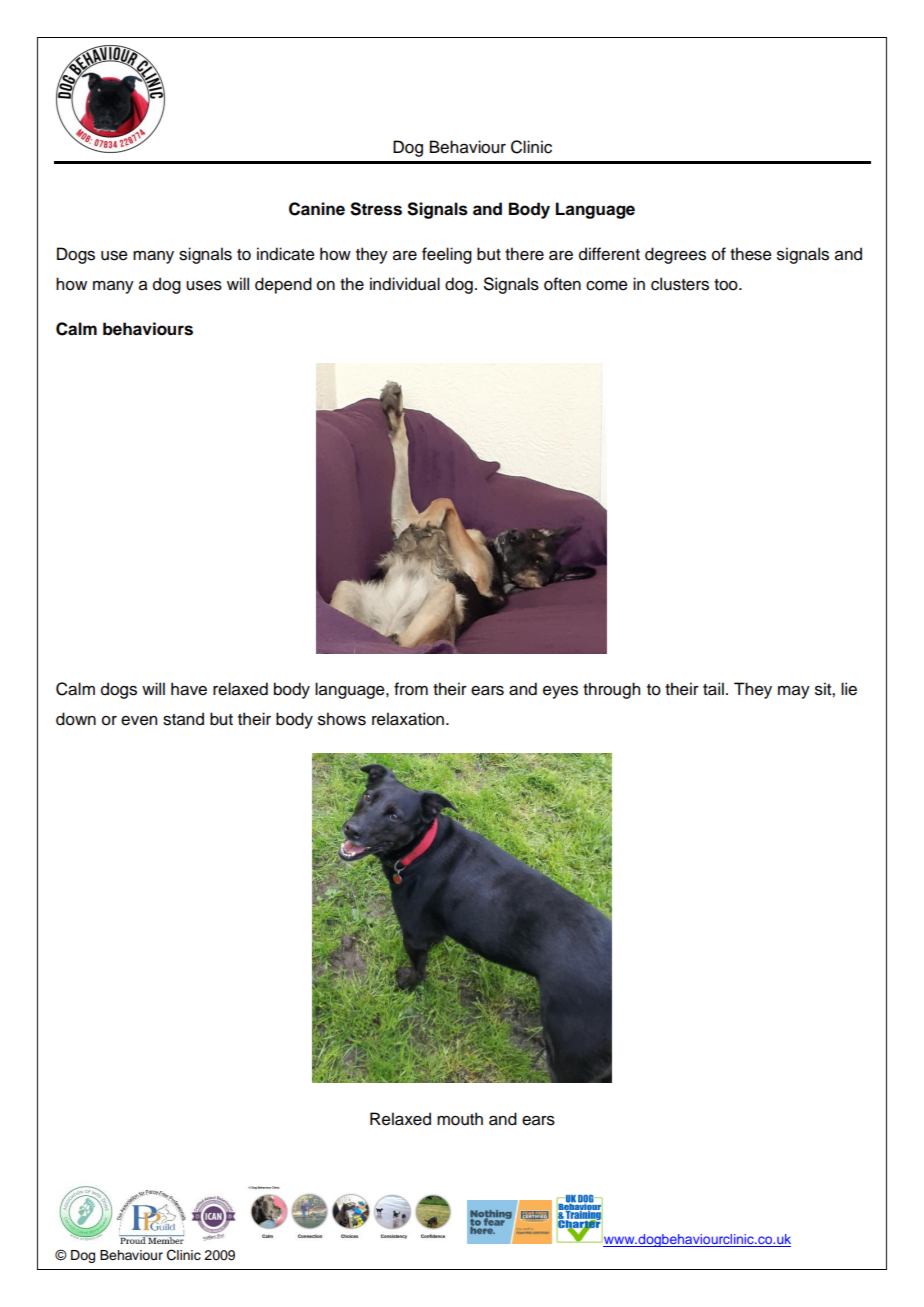 The image size is (924, 1307). What do you see at coordinates (411, 689) in the screenshot?
I see `from` at bounding box center [411, 689].
